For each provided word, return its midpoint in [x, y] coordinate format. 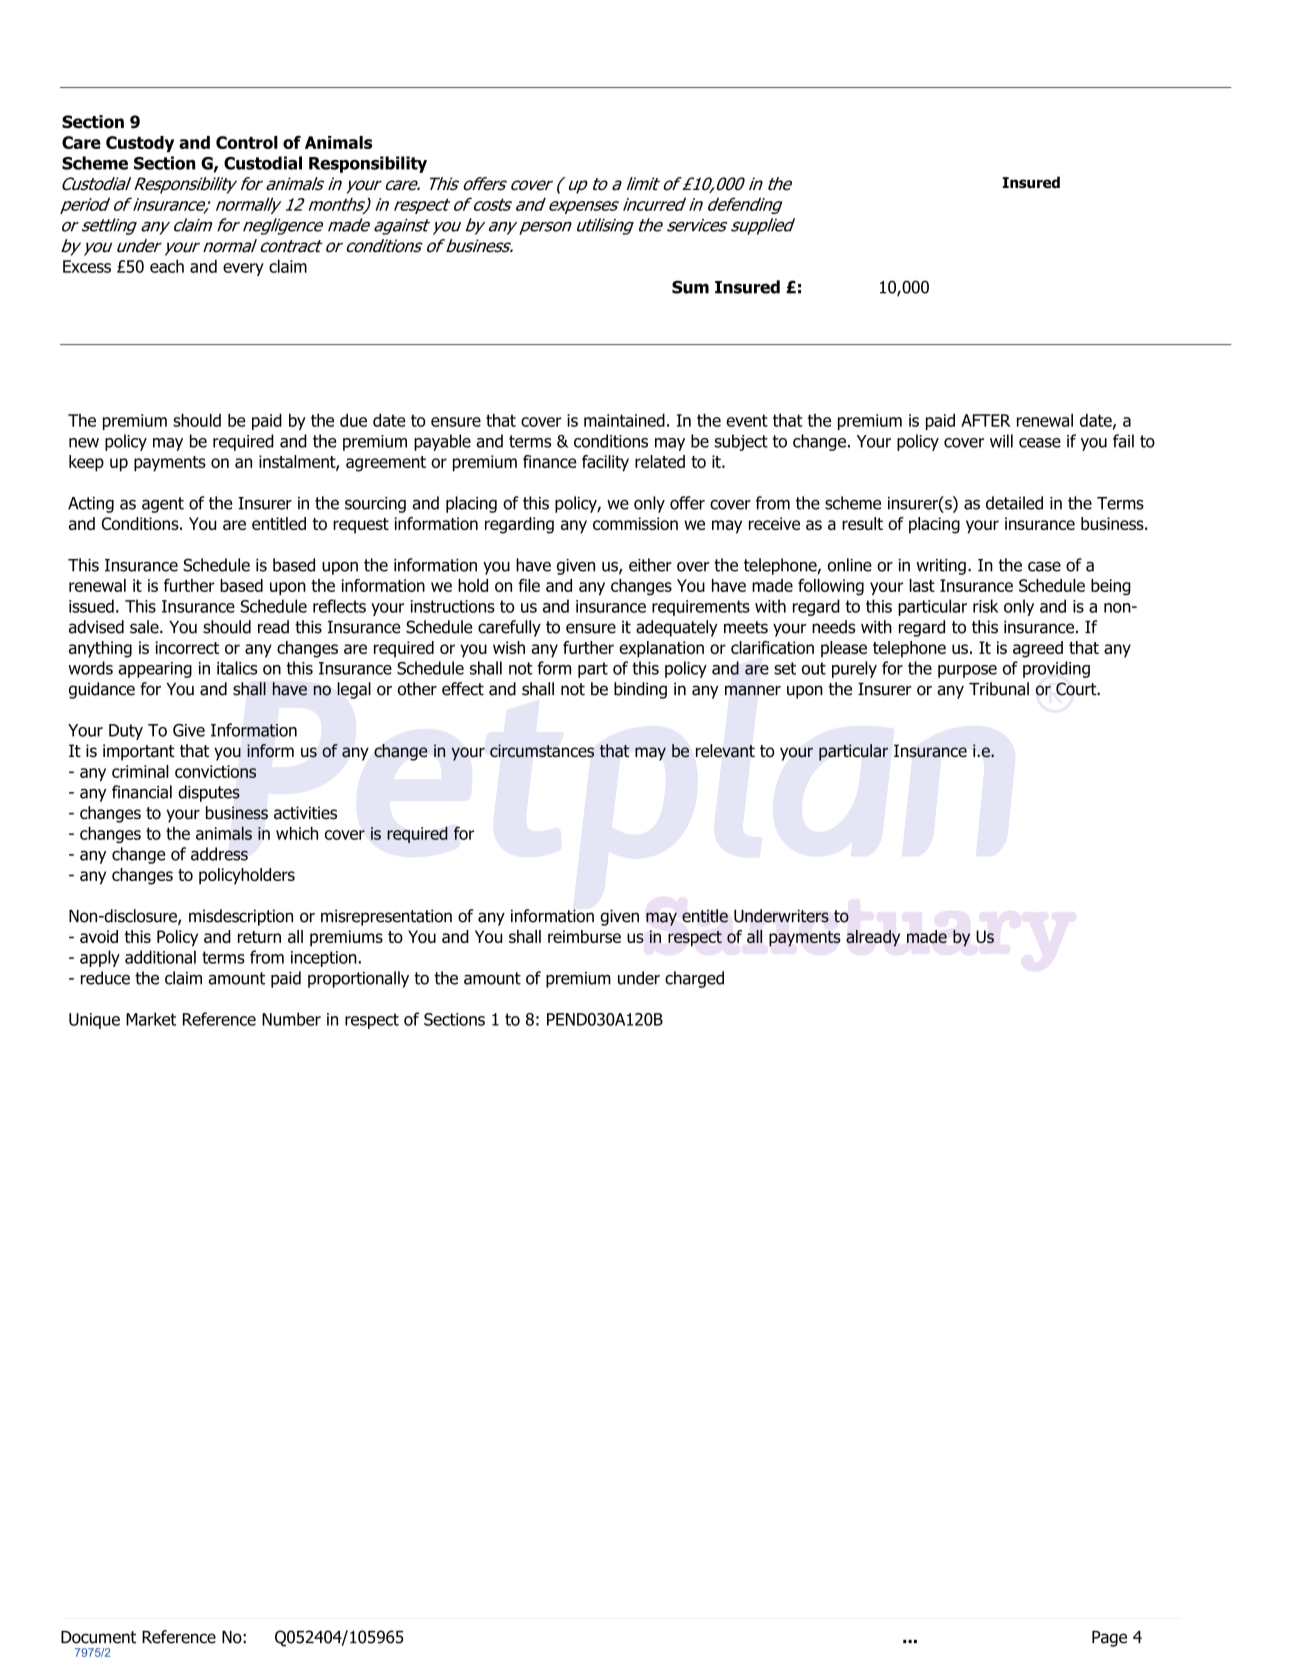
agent [163, 505]
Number [291, 1019]
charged [694, 979]
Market [151, 1019]
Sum [690, 287]
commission [635, 523]
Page [1109, 1639]
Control [247, 142]
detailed [1014, 503]
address [219, 854]
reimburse [584, 936]
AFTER [986, 420]
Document [98, 1637]
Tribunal [999, 689]
